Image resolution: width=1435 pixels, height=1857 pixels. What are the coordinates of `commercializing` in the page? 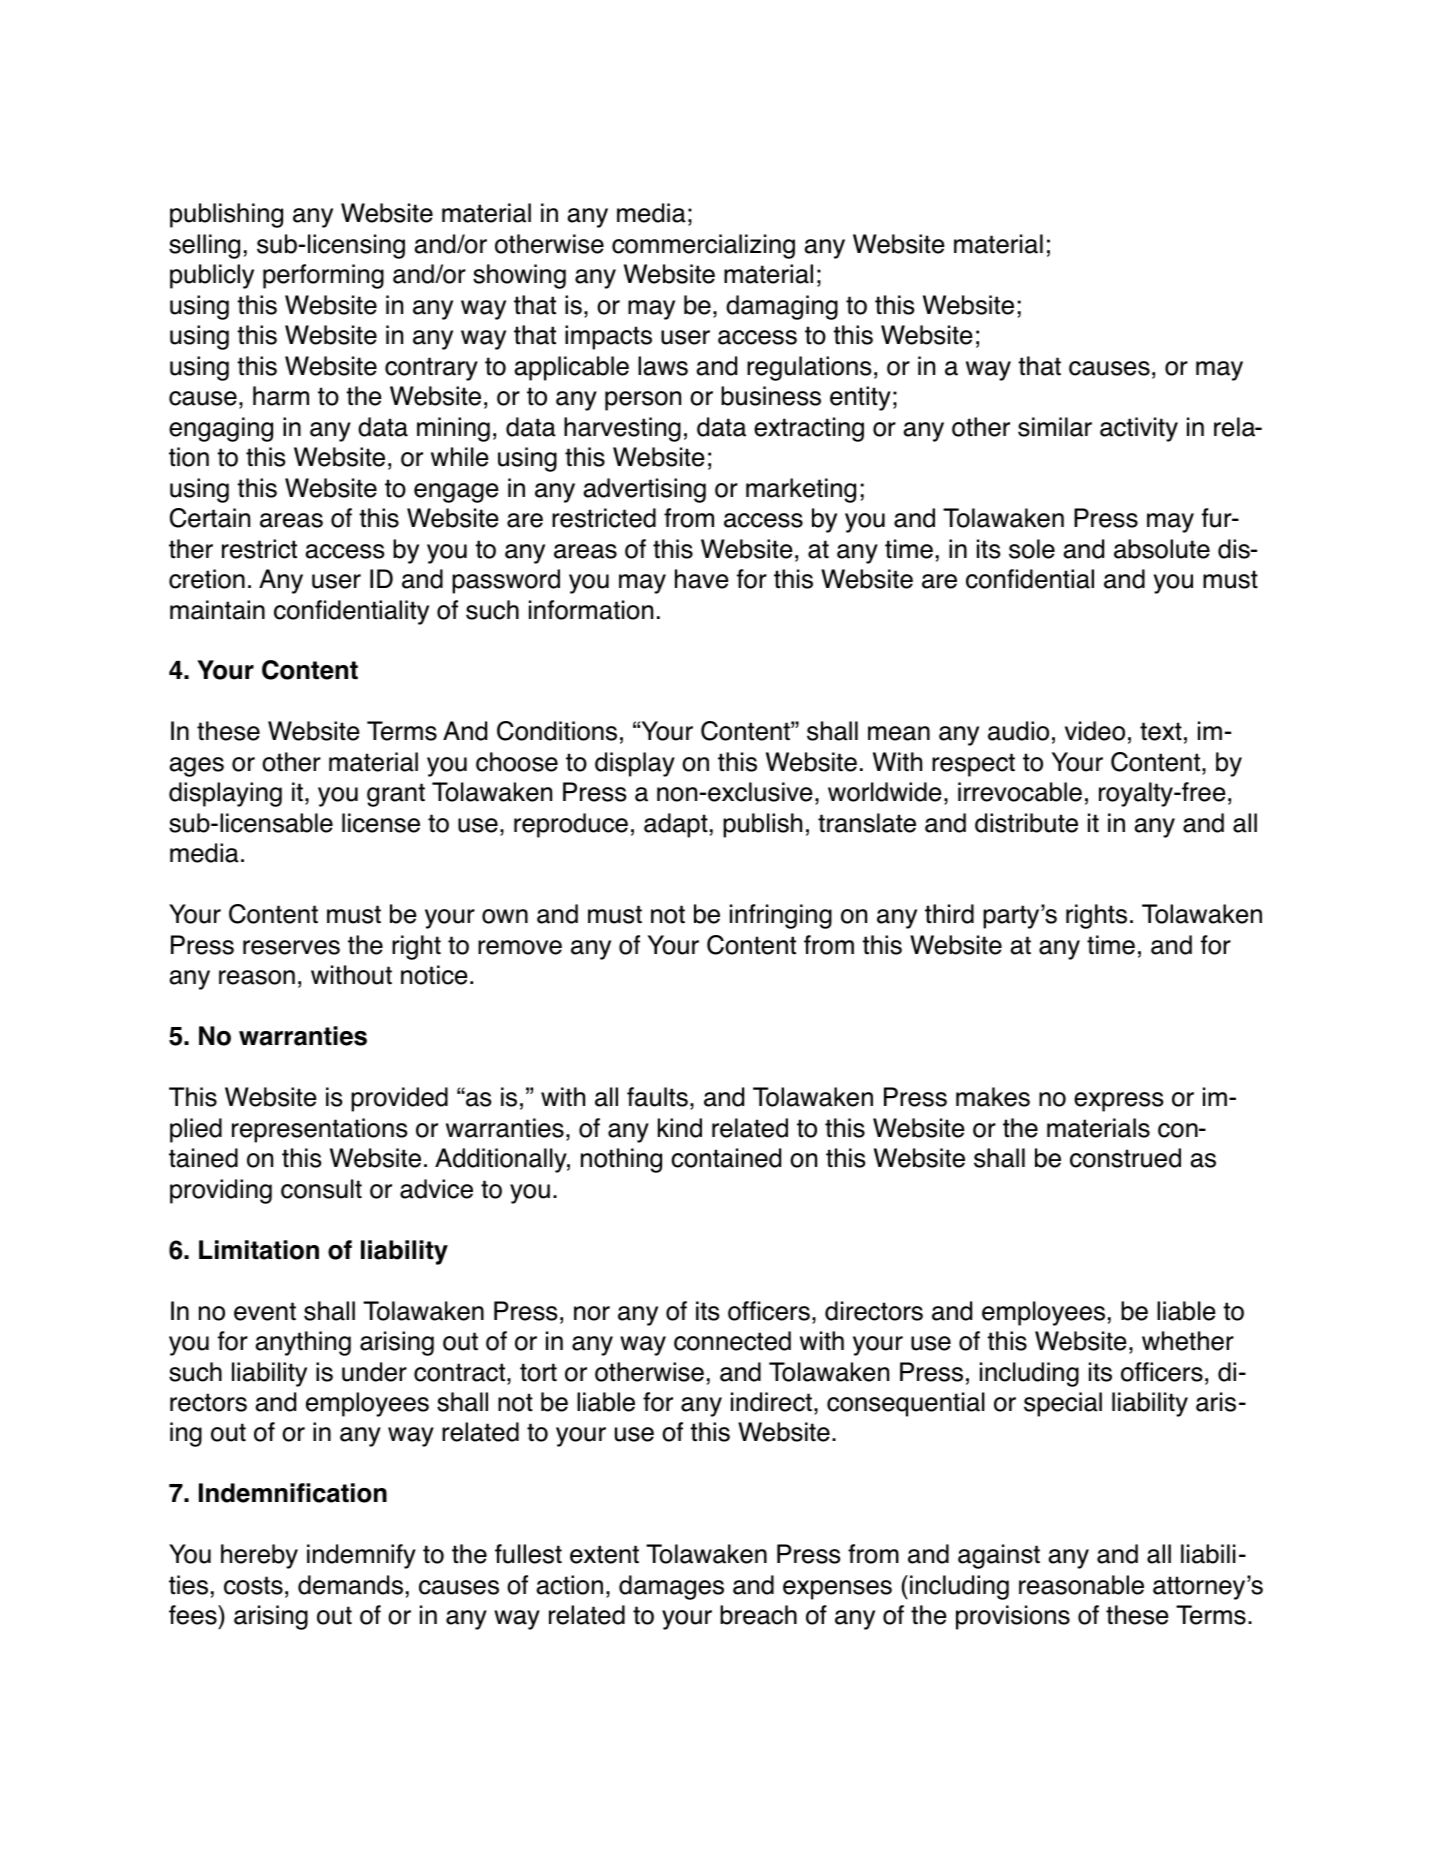 It's located at (703, 246).
